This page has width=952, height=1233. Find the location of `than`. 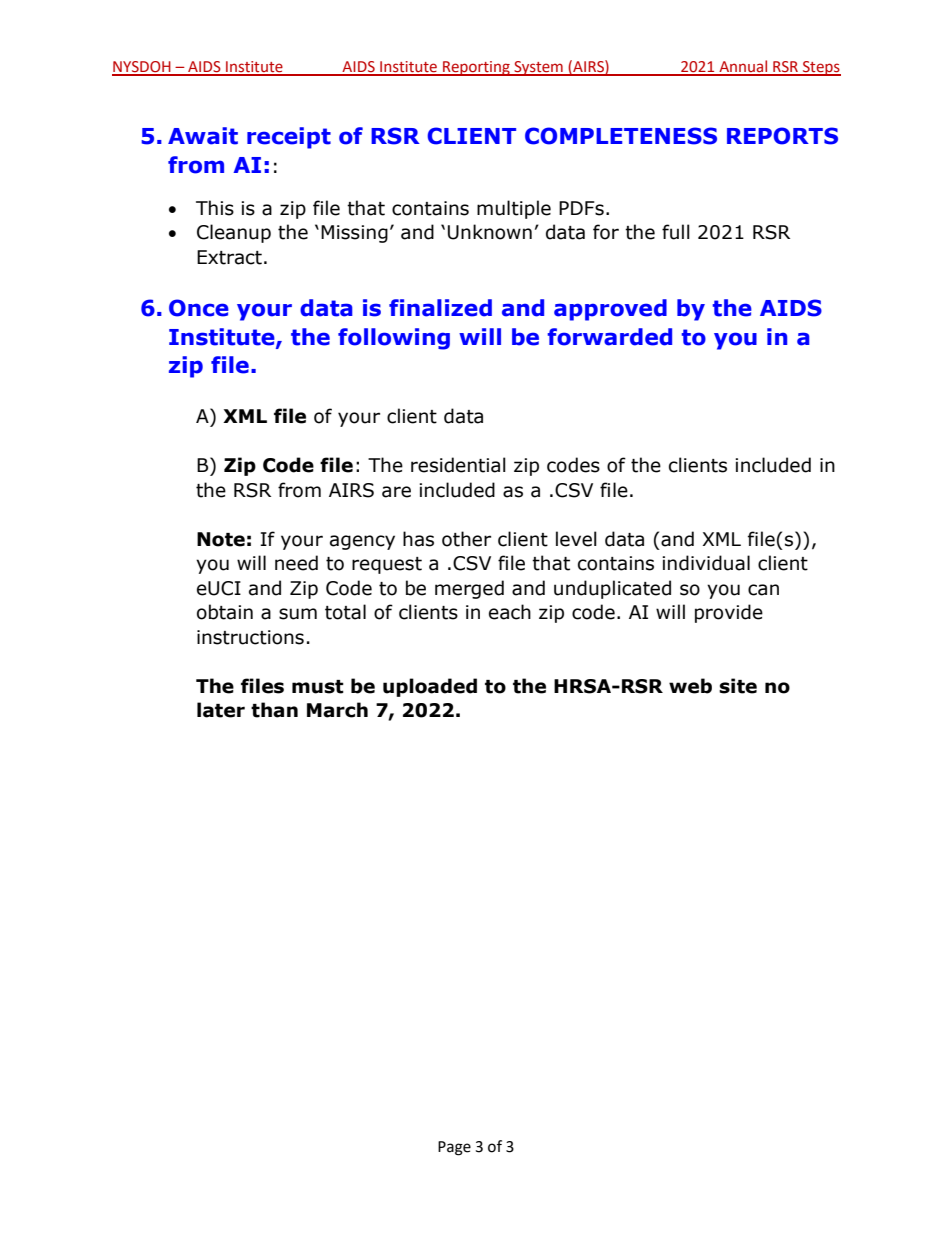

than is located at coordinates (274, 710).
